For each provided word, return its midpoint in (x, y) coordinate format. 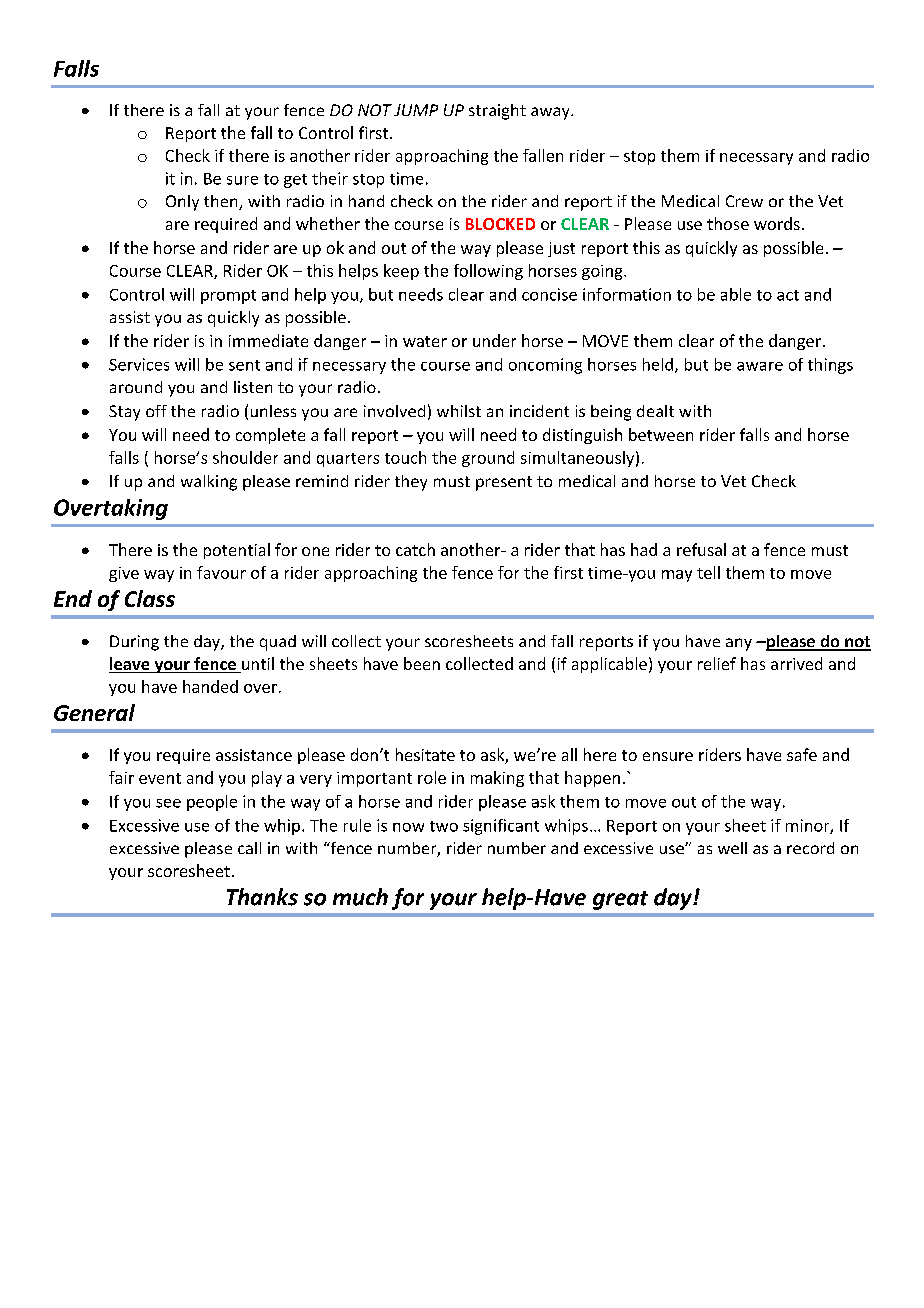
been (422, 663)
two (444, 826)
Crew (744, 201)
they (411, 483)
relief (717, 663)
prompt (228, 297)
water (425, 341)
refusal (701, 549)
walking (209, 483)
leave (130, 665)
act (788, 295)
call (249, 848)
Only (182, 203)
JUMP (416, 110)
